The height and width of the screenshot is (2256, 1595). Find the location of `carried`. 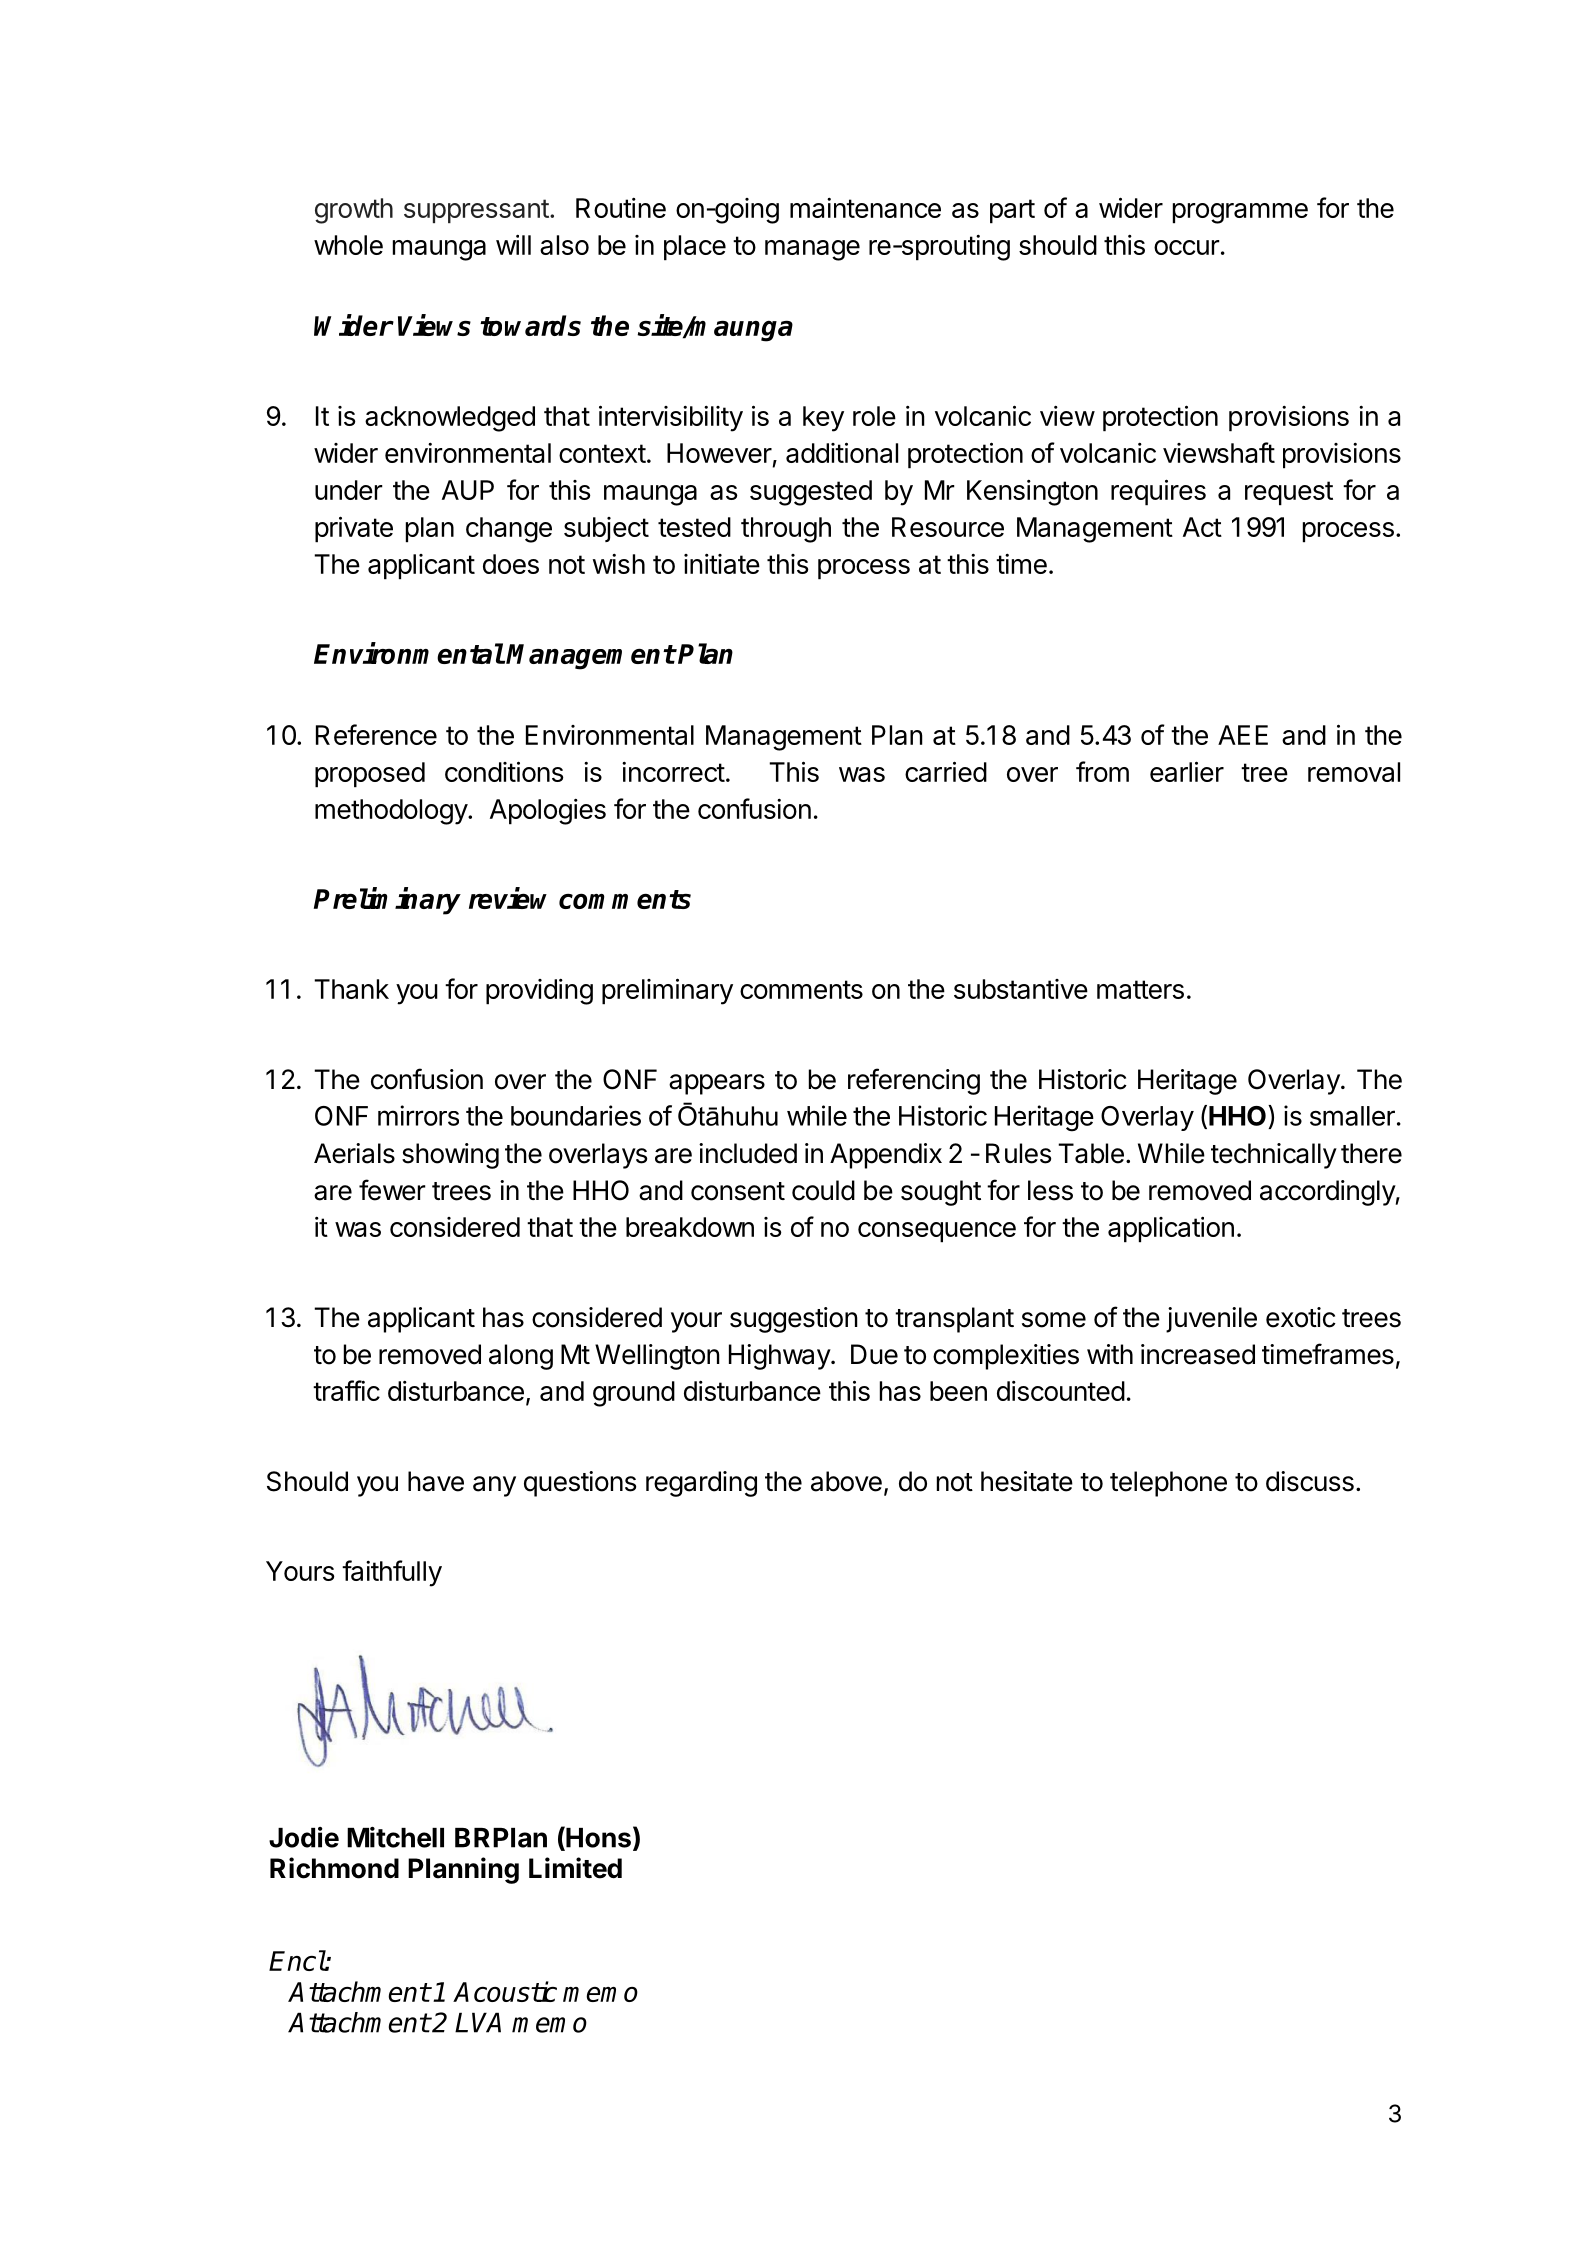

carried is located at coordinates (946, 771).
